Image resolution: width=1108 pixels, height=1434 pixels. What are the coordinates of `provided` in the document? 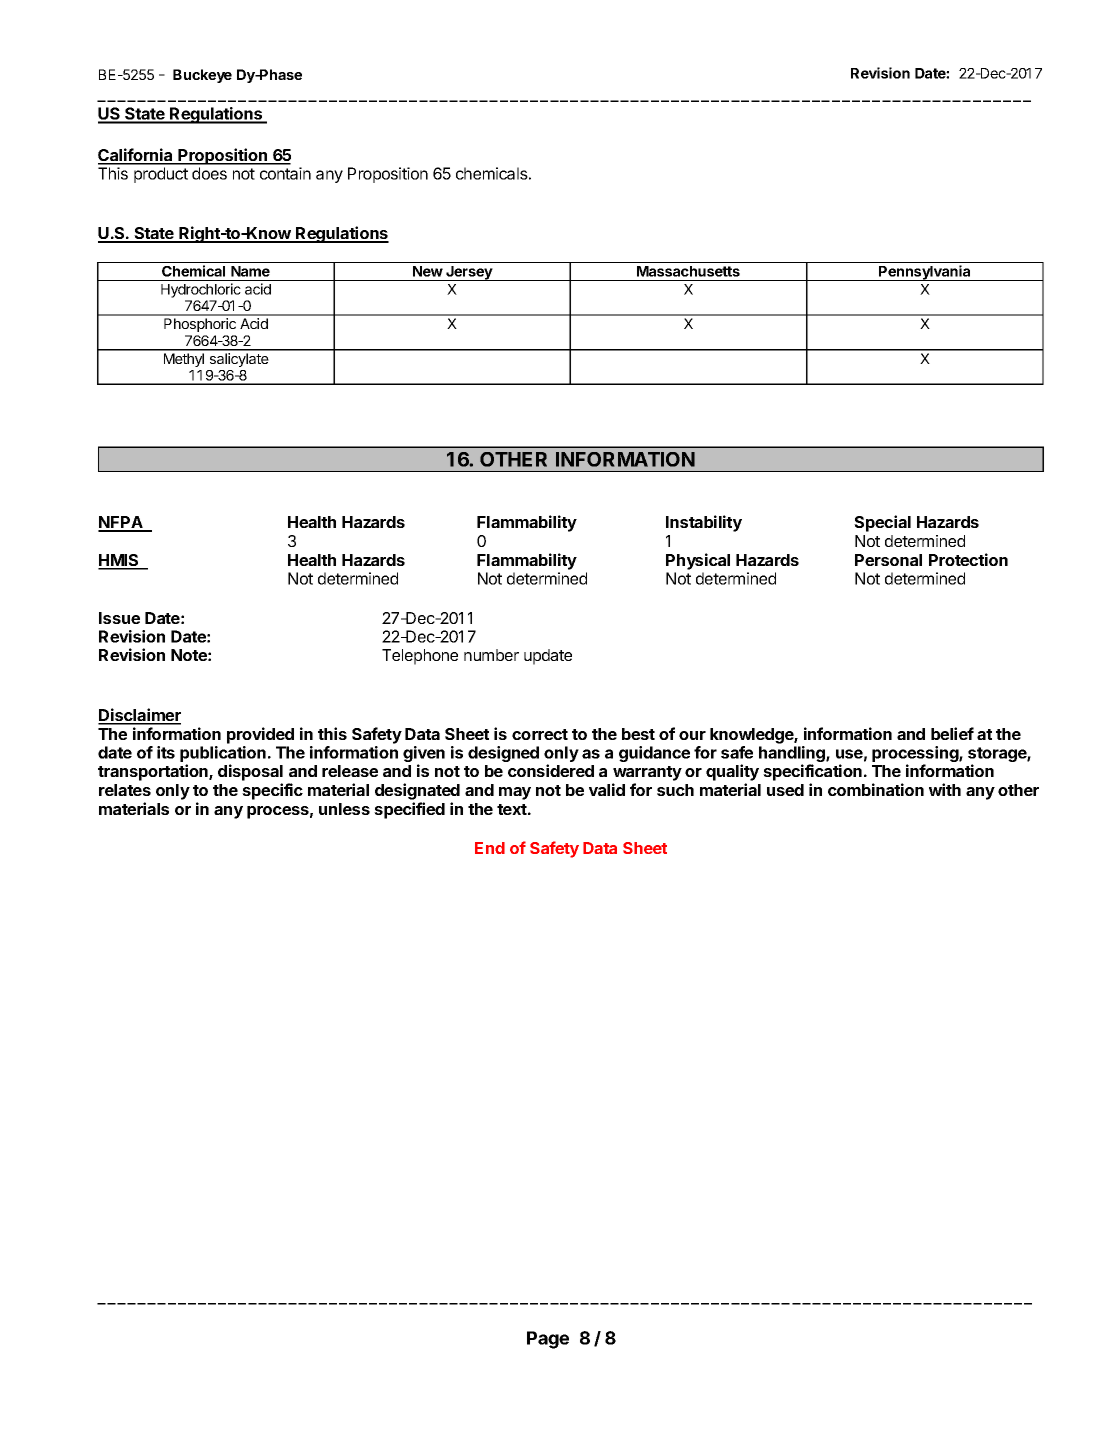 It's located at (260, 735).
